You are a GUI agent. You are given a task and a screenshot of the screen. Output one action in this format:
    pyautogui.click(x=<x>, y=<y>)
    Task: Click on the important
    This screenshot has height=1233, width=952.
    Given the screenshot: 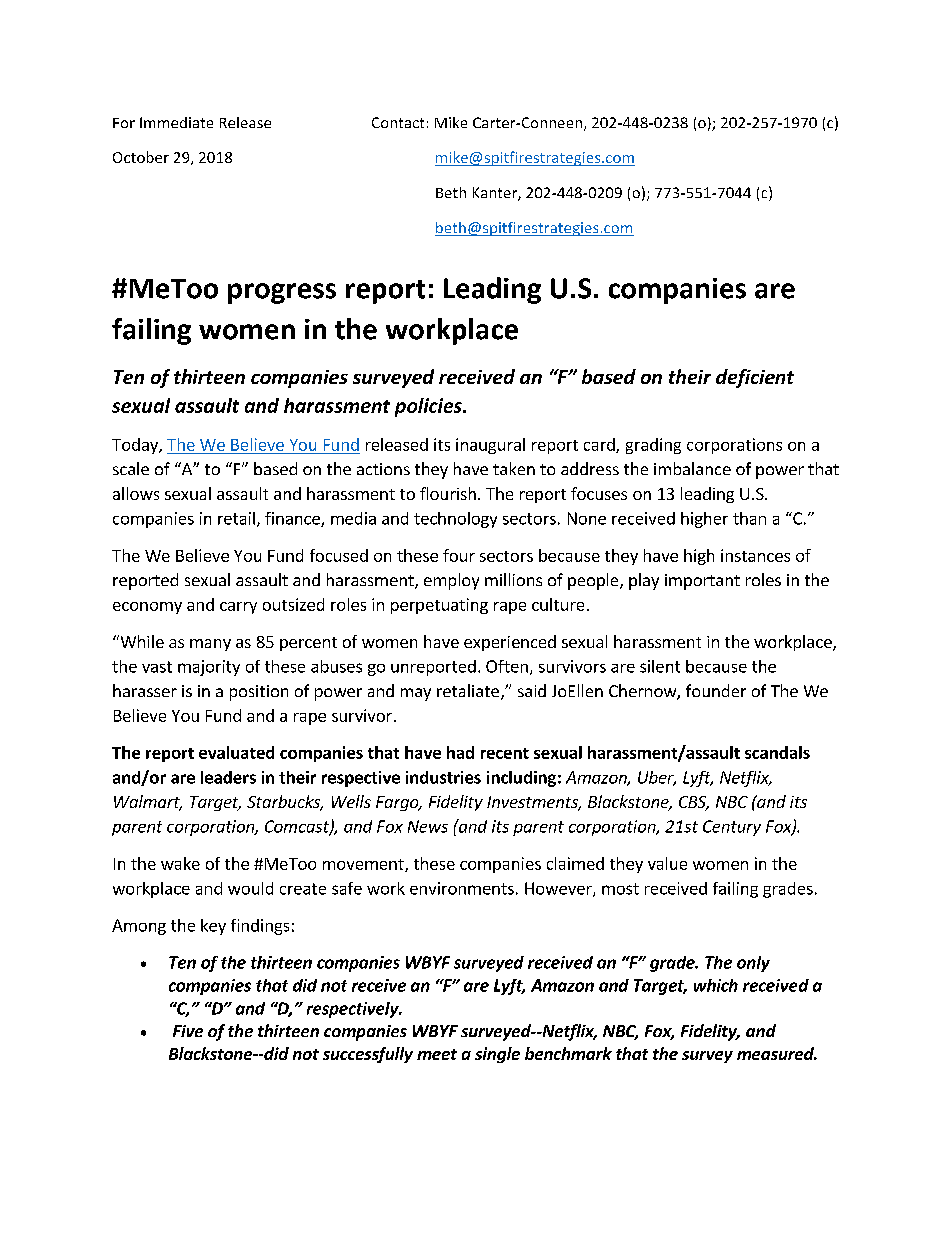 What is the action you would take?
    pyautogui.click(x=702, y=582)
